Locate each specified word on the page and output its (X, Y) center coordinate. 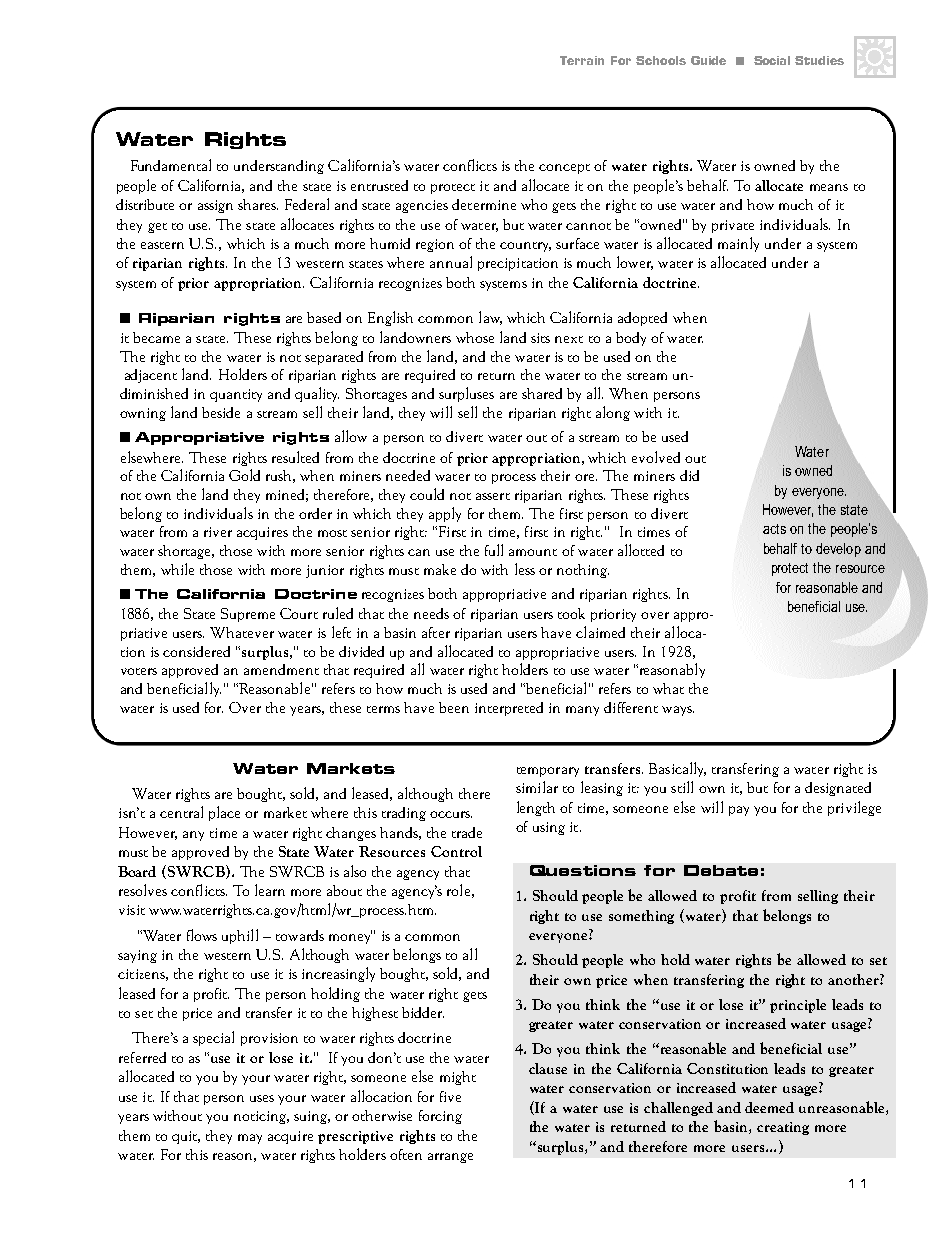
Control (456, 851)
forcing (440, 1117)
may (250, 1139)
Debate (721, 870)
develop (838, 550)
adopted (642, 319)
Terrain (582, 60)
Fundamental (171, 165)
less (525, 569)
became (156, 337)
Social (772, 60)
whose (475, 337)
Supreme (248, 615)
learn (270, 890)
